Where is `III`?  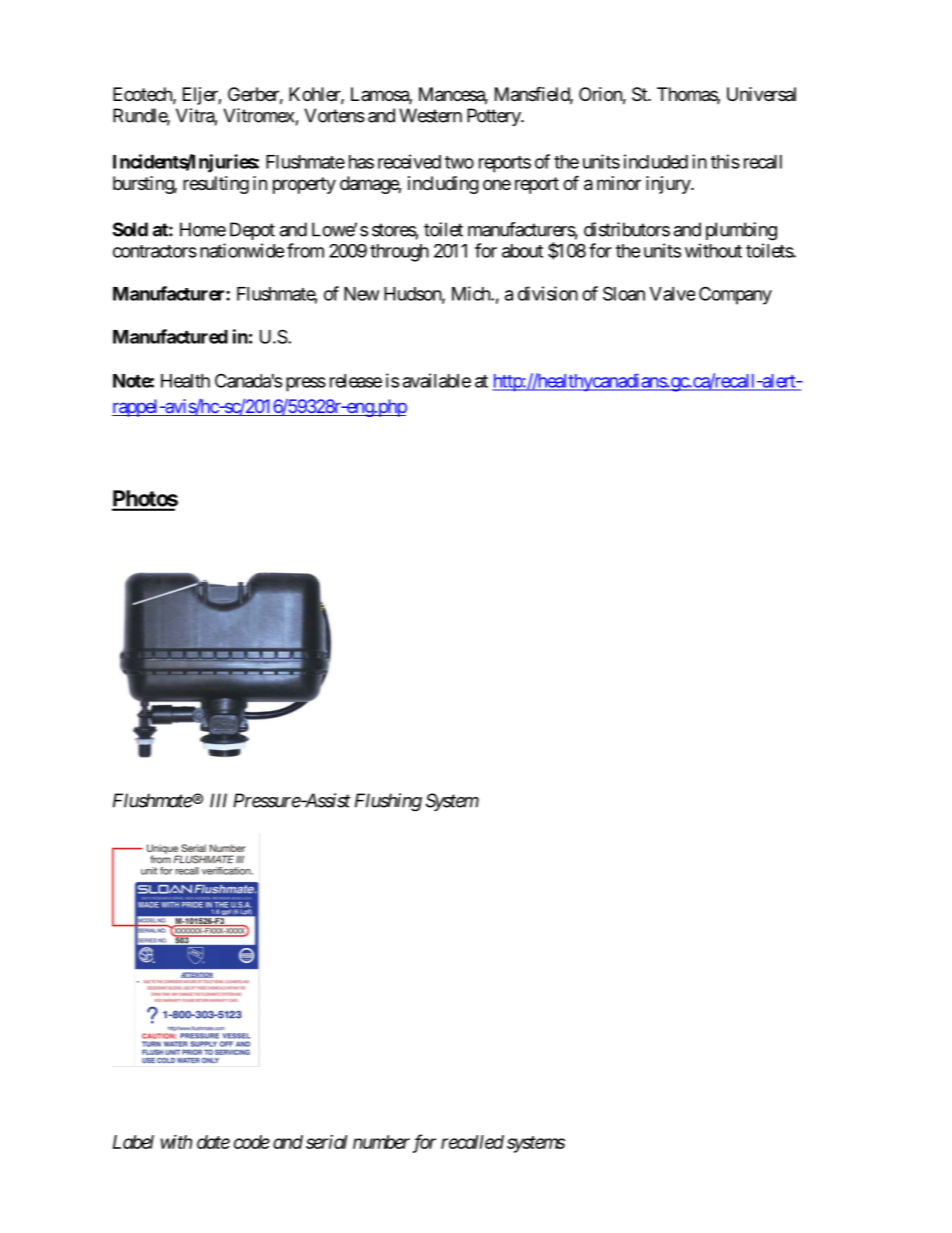
III is located at coordinates (218, 800).
